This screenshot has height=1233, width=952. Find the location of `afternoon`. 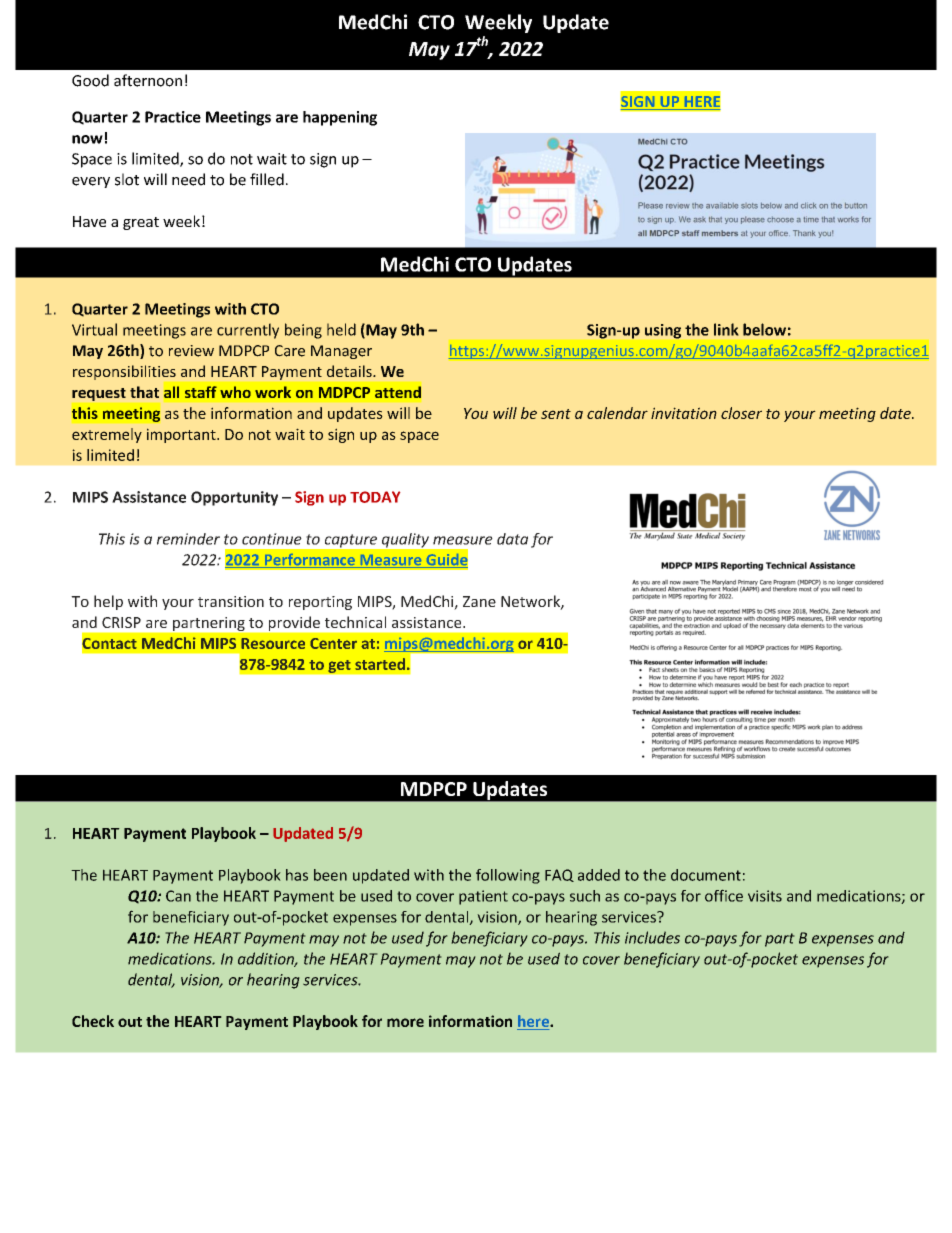

afternoon is located at coordinates (148, 80).
